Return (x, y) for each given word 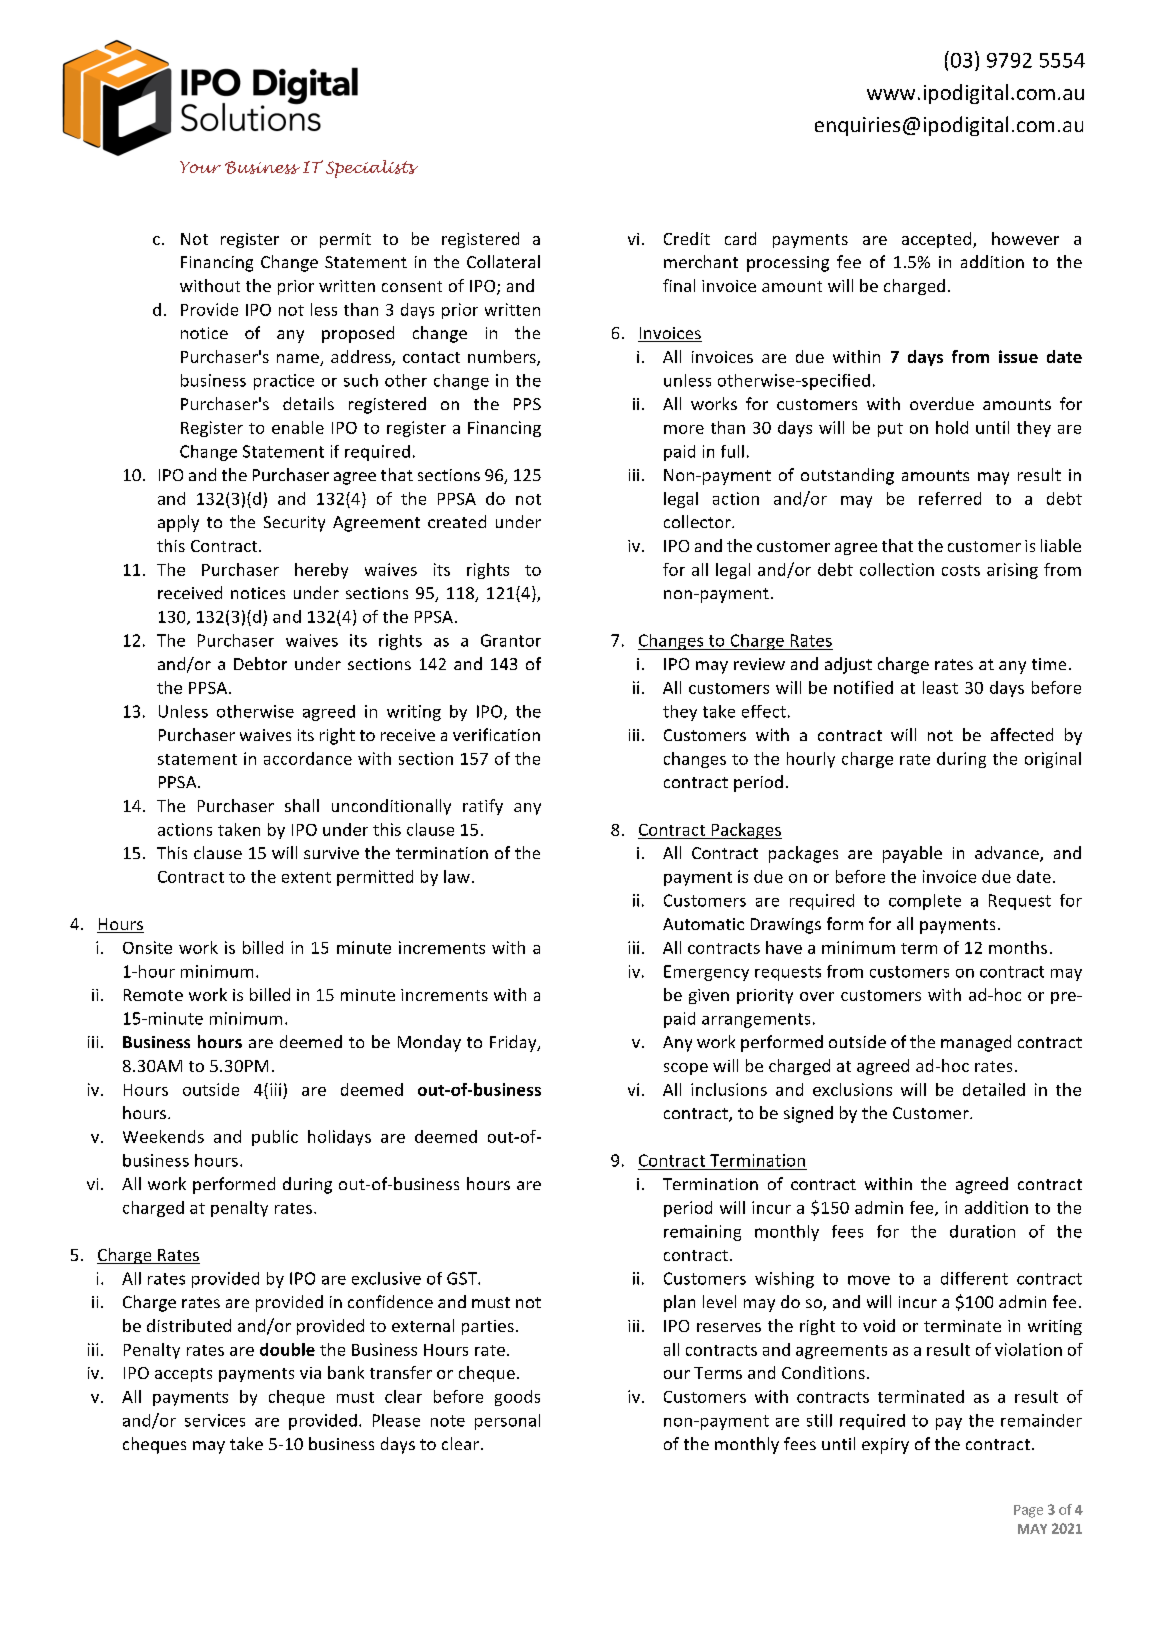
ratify (483, 807)
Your (200, 167)
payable (912, 854)
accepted (938, 240)
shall (302, 805)
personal (507, 1422)
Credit (687, 238)
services (215, 1420)
